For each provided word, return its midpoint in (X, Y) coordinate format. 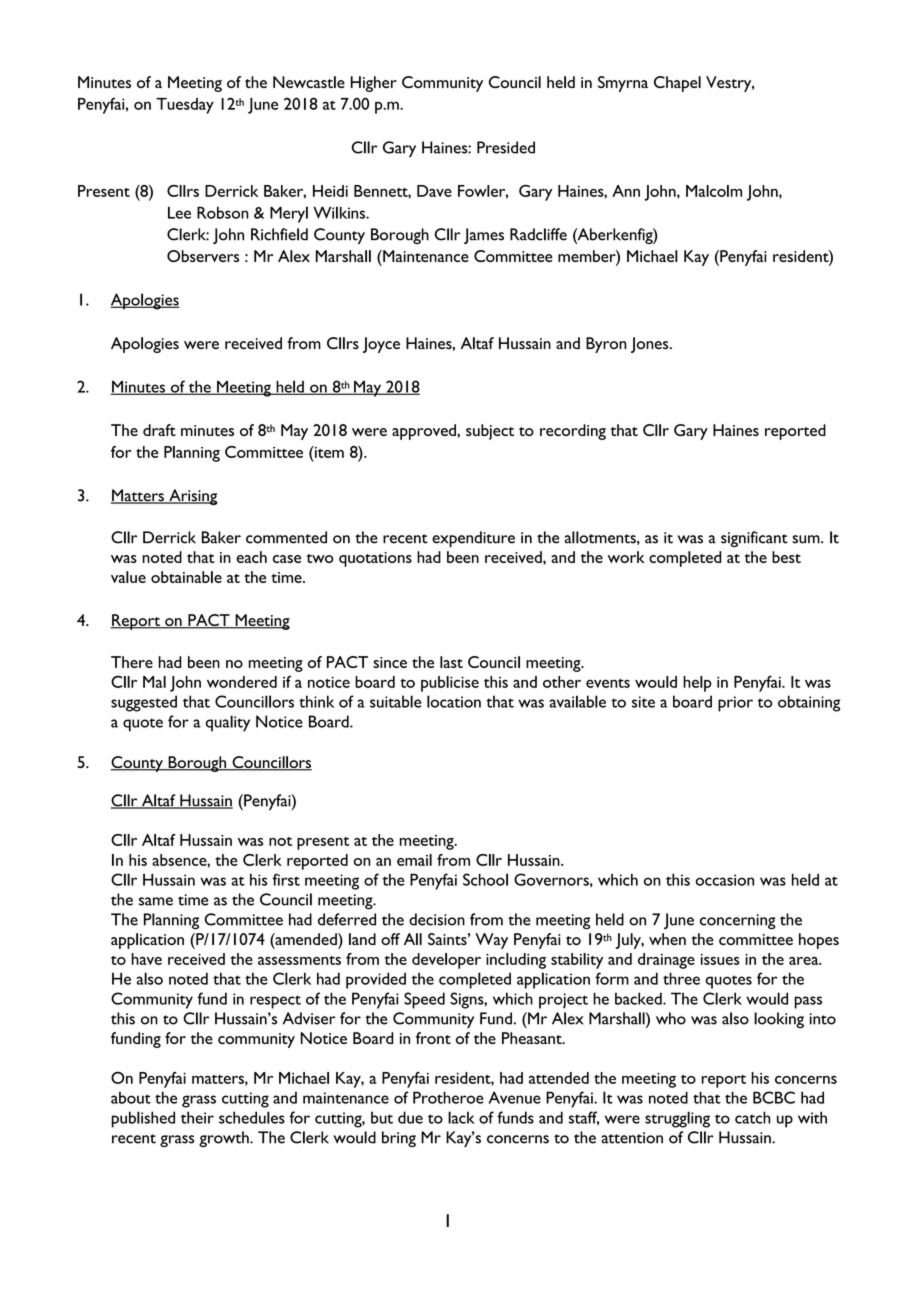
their (197, 1117)
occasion (724, 880)
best (786, 557)
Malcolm (714, 191)
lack (461, 1117)
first (286, 879)
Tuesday (185, 106)
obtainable (186, 577)
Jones (651, 345)
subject (490, 432)
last (451, 662)
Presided (506, 147)
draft (159, 430)
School (485, 879)
